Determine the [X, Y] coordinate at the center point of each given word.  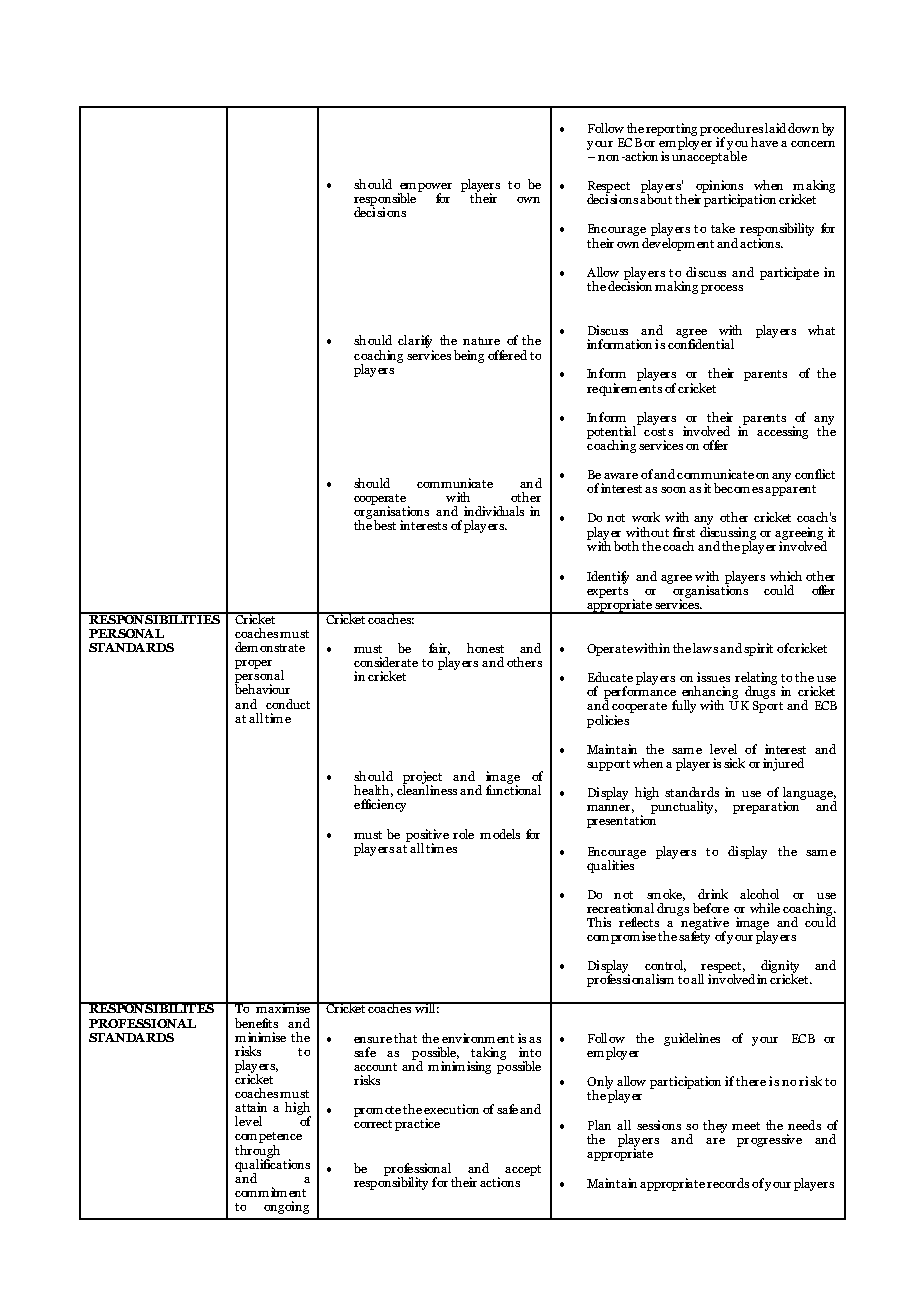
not [616, 518]
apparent [790, 490]
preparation [767, 806]
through [257, 1153]
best [385, 525]
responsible [387, 199]
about [656, 198]
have [764, 142]
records [728, 1183]
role [463, 834]
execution [451, 1109]
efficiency [380, 805]
